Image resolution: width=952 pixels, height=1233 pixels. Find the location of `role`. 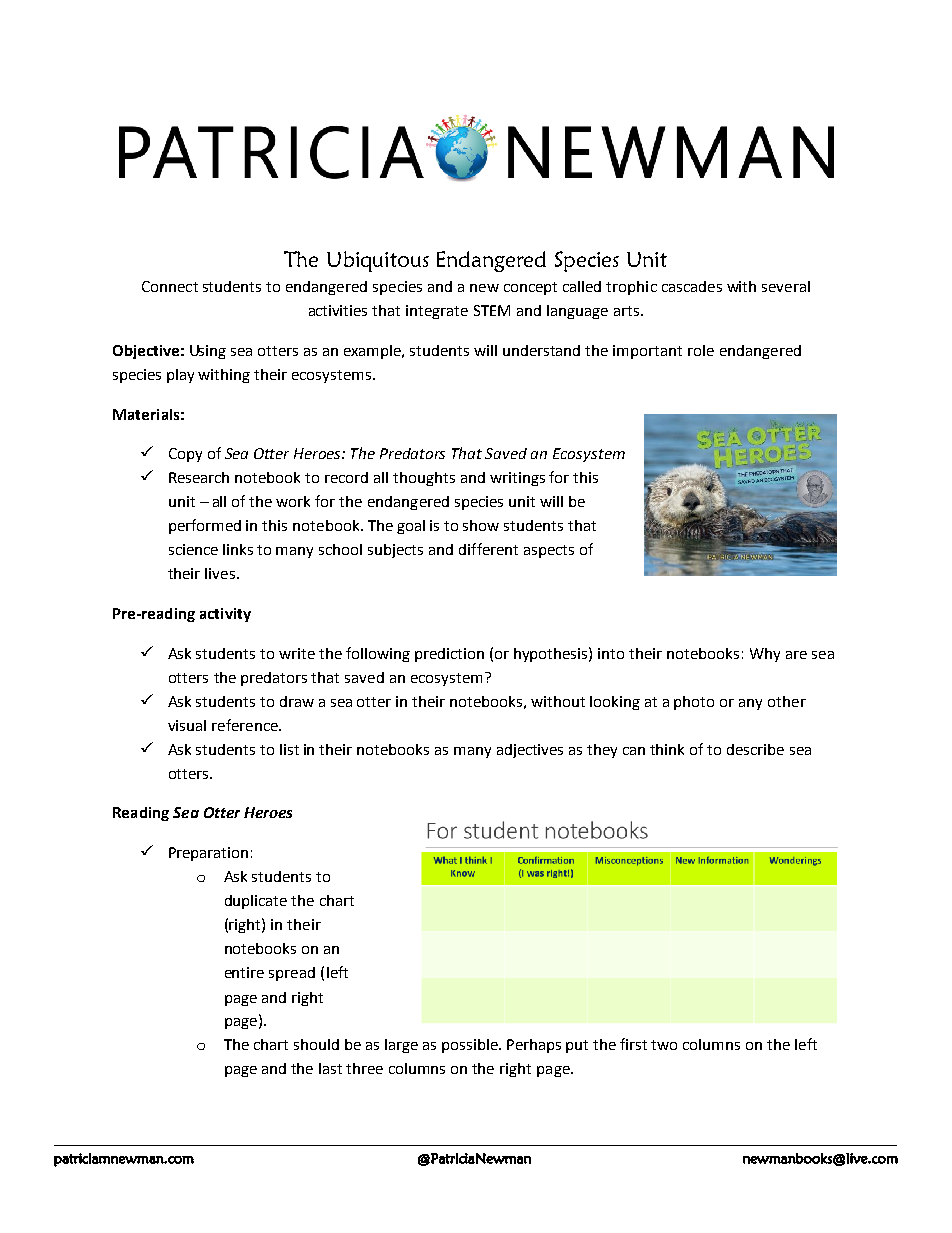

role is located at coordinates (701, 350).
